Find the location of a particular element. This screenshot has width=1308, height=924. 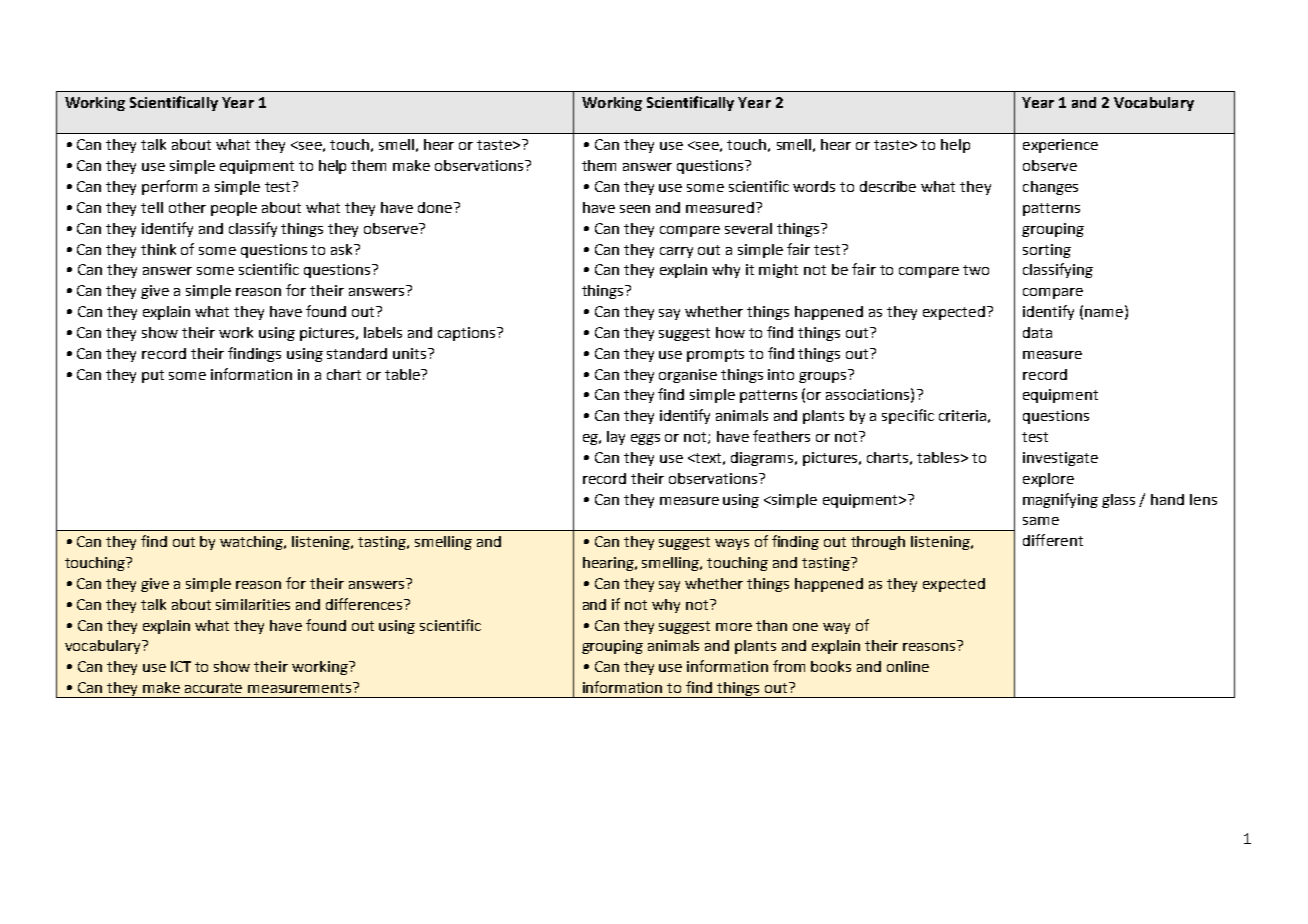

accurate is located at coordinates (213, 688).
